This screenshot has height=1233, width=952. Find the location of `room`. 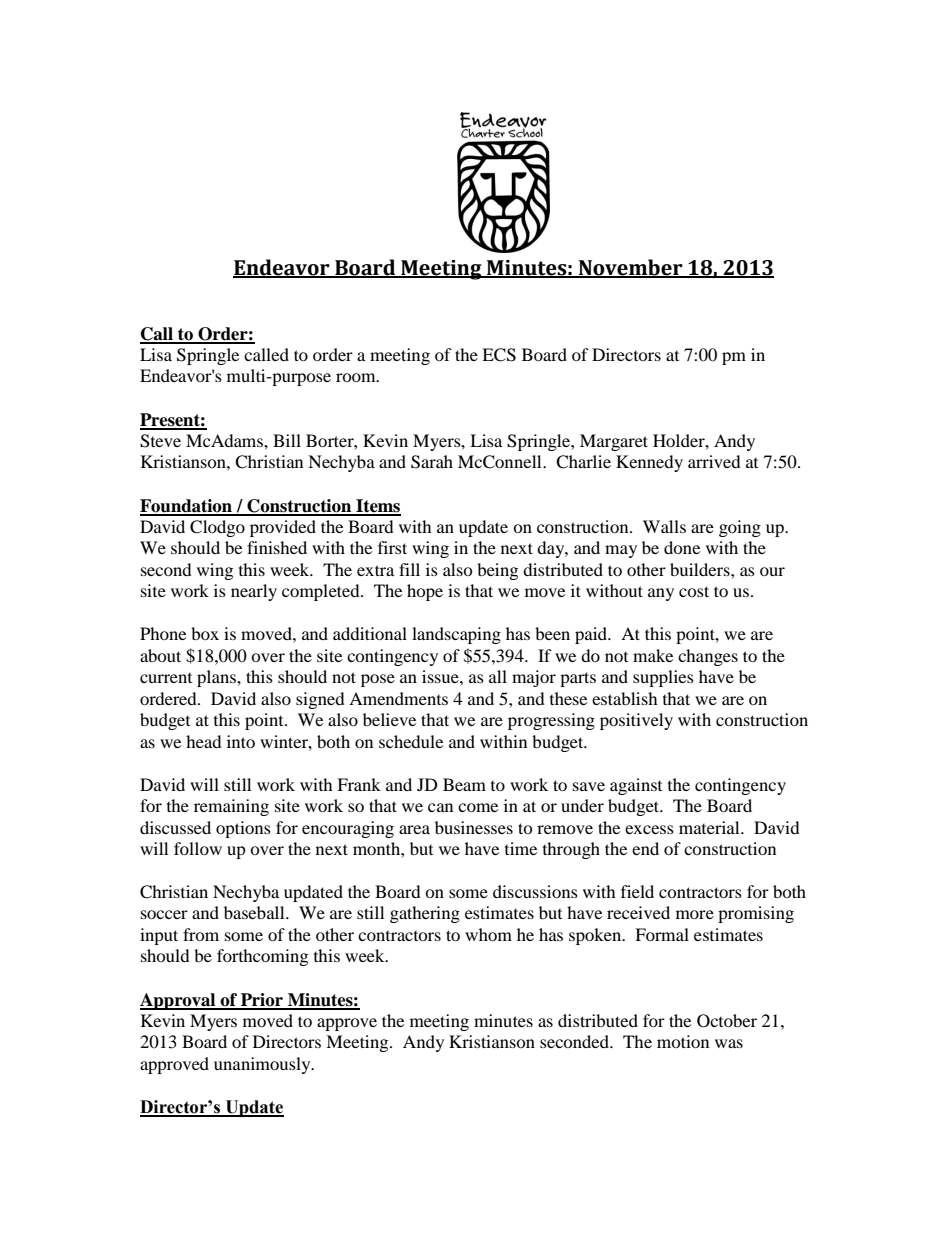

room is located at coordinates (357, 377).
